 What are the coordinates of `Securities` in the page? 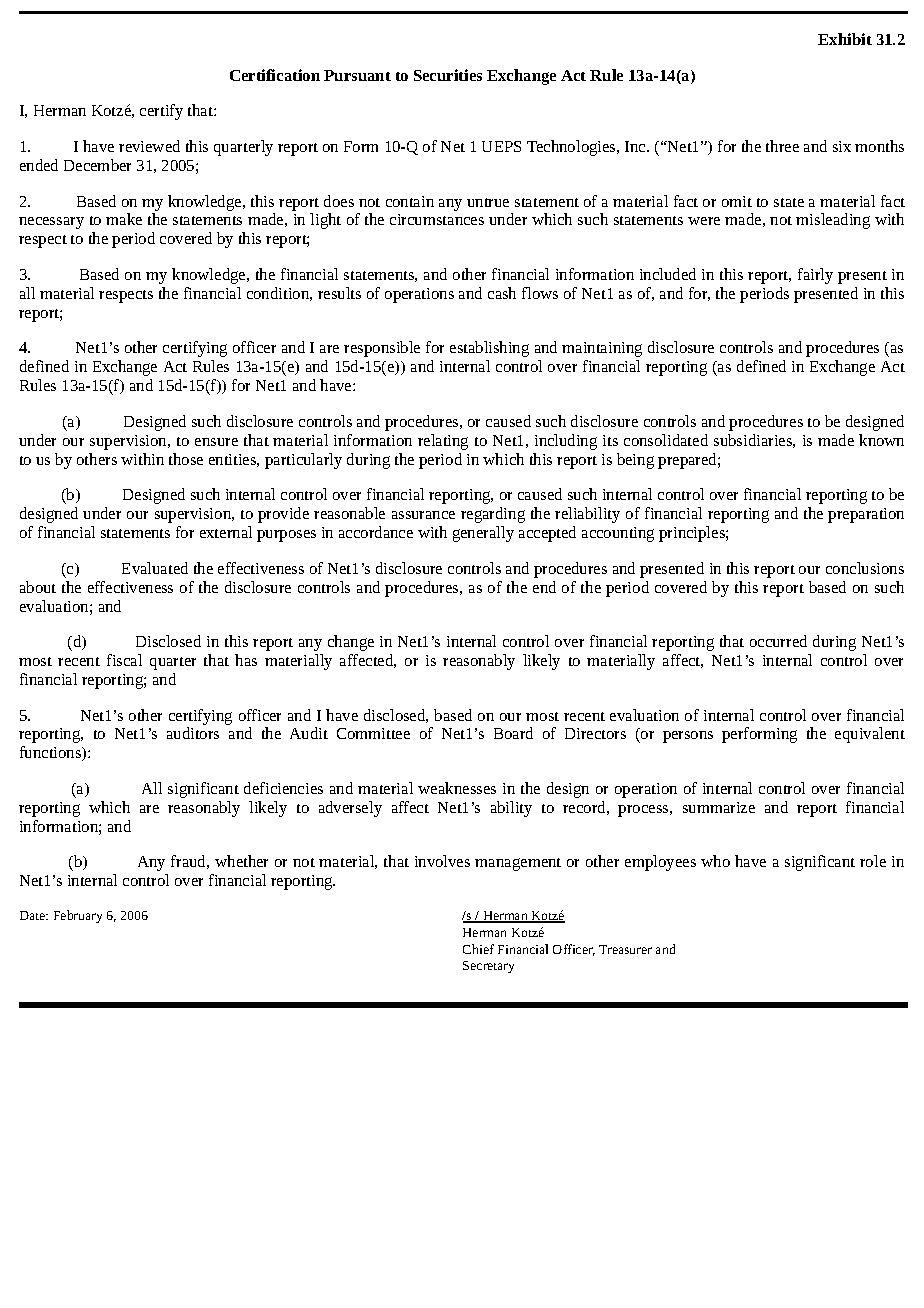 It's located at (448, 75).
